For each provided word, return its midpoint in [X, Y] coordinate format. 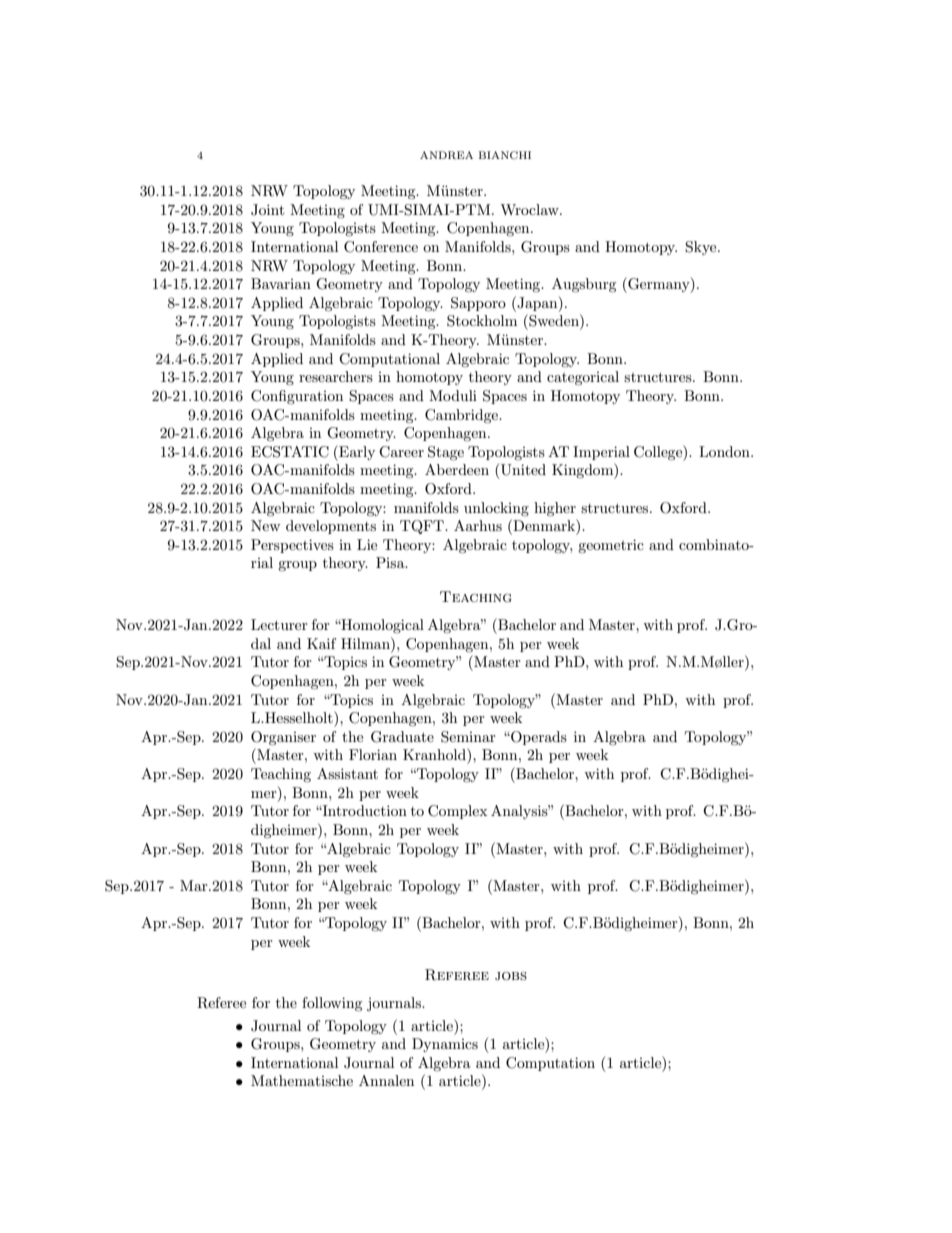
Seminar [468, 737]
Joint [267, 210]
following [332, 1004]
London [725, 451]
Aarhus [478, 525]
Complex [457, 812]
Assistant [347, 773]
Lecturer [279, 624]
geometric [611, 546]
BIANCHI [505, 155]
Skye [702, 248]
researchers [336, 376]
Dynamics [445, 1045]
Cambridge [462, 416]
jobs [511, 976]
